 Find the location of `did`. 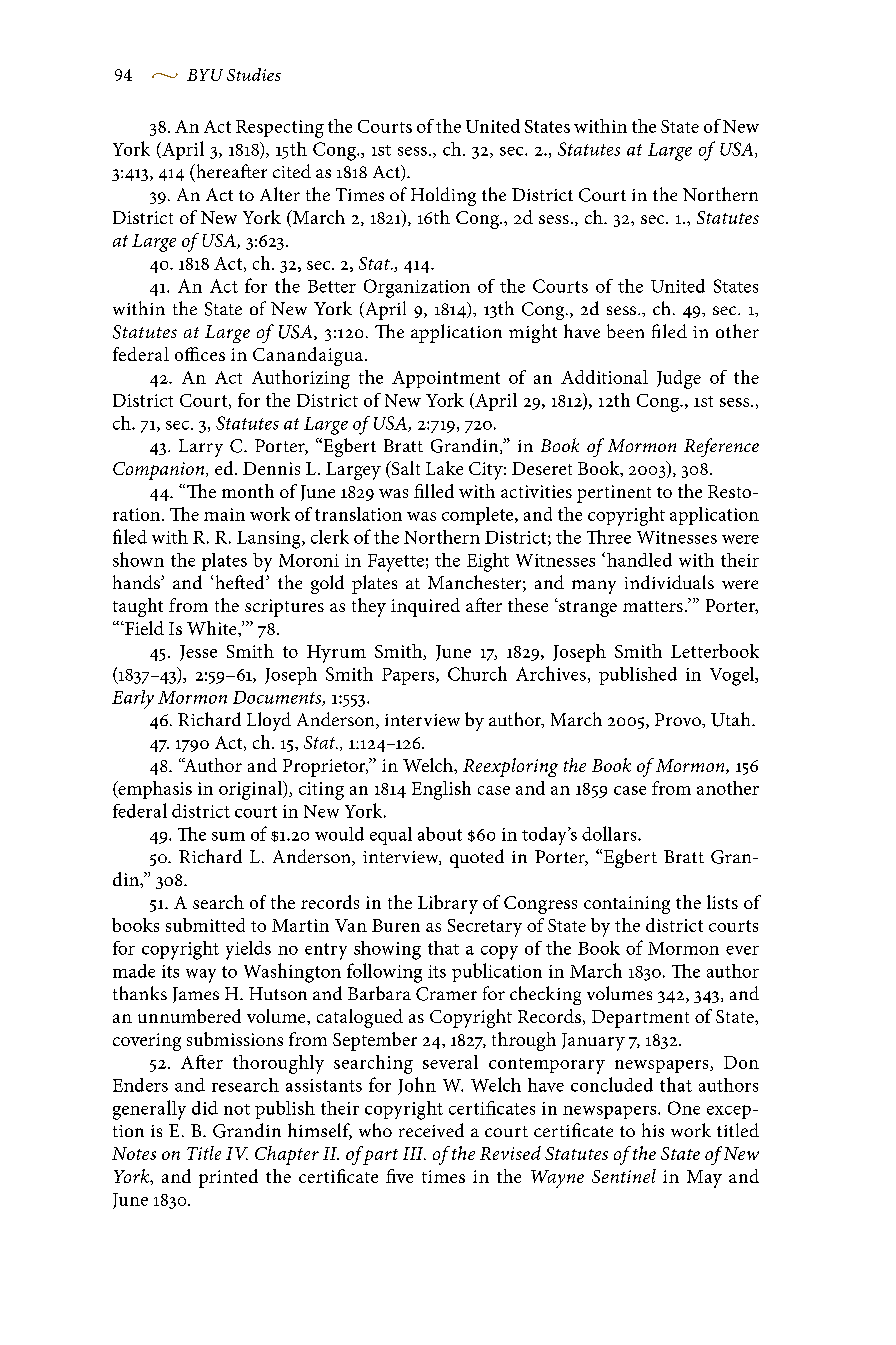

did is located at coordinates (205, 1108).
